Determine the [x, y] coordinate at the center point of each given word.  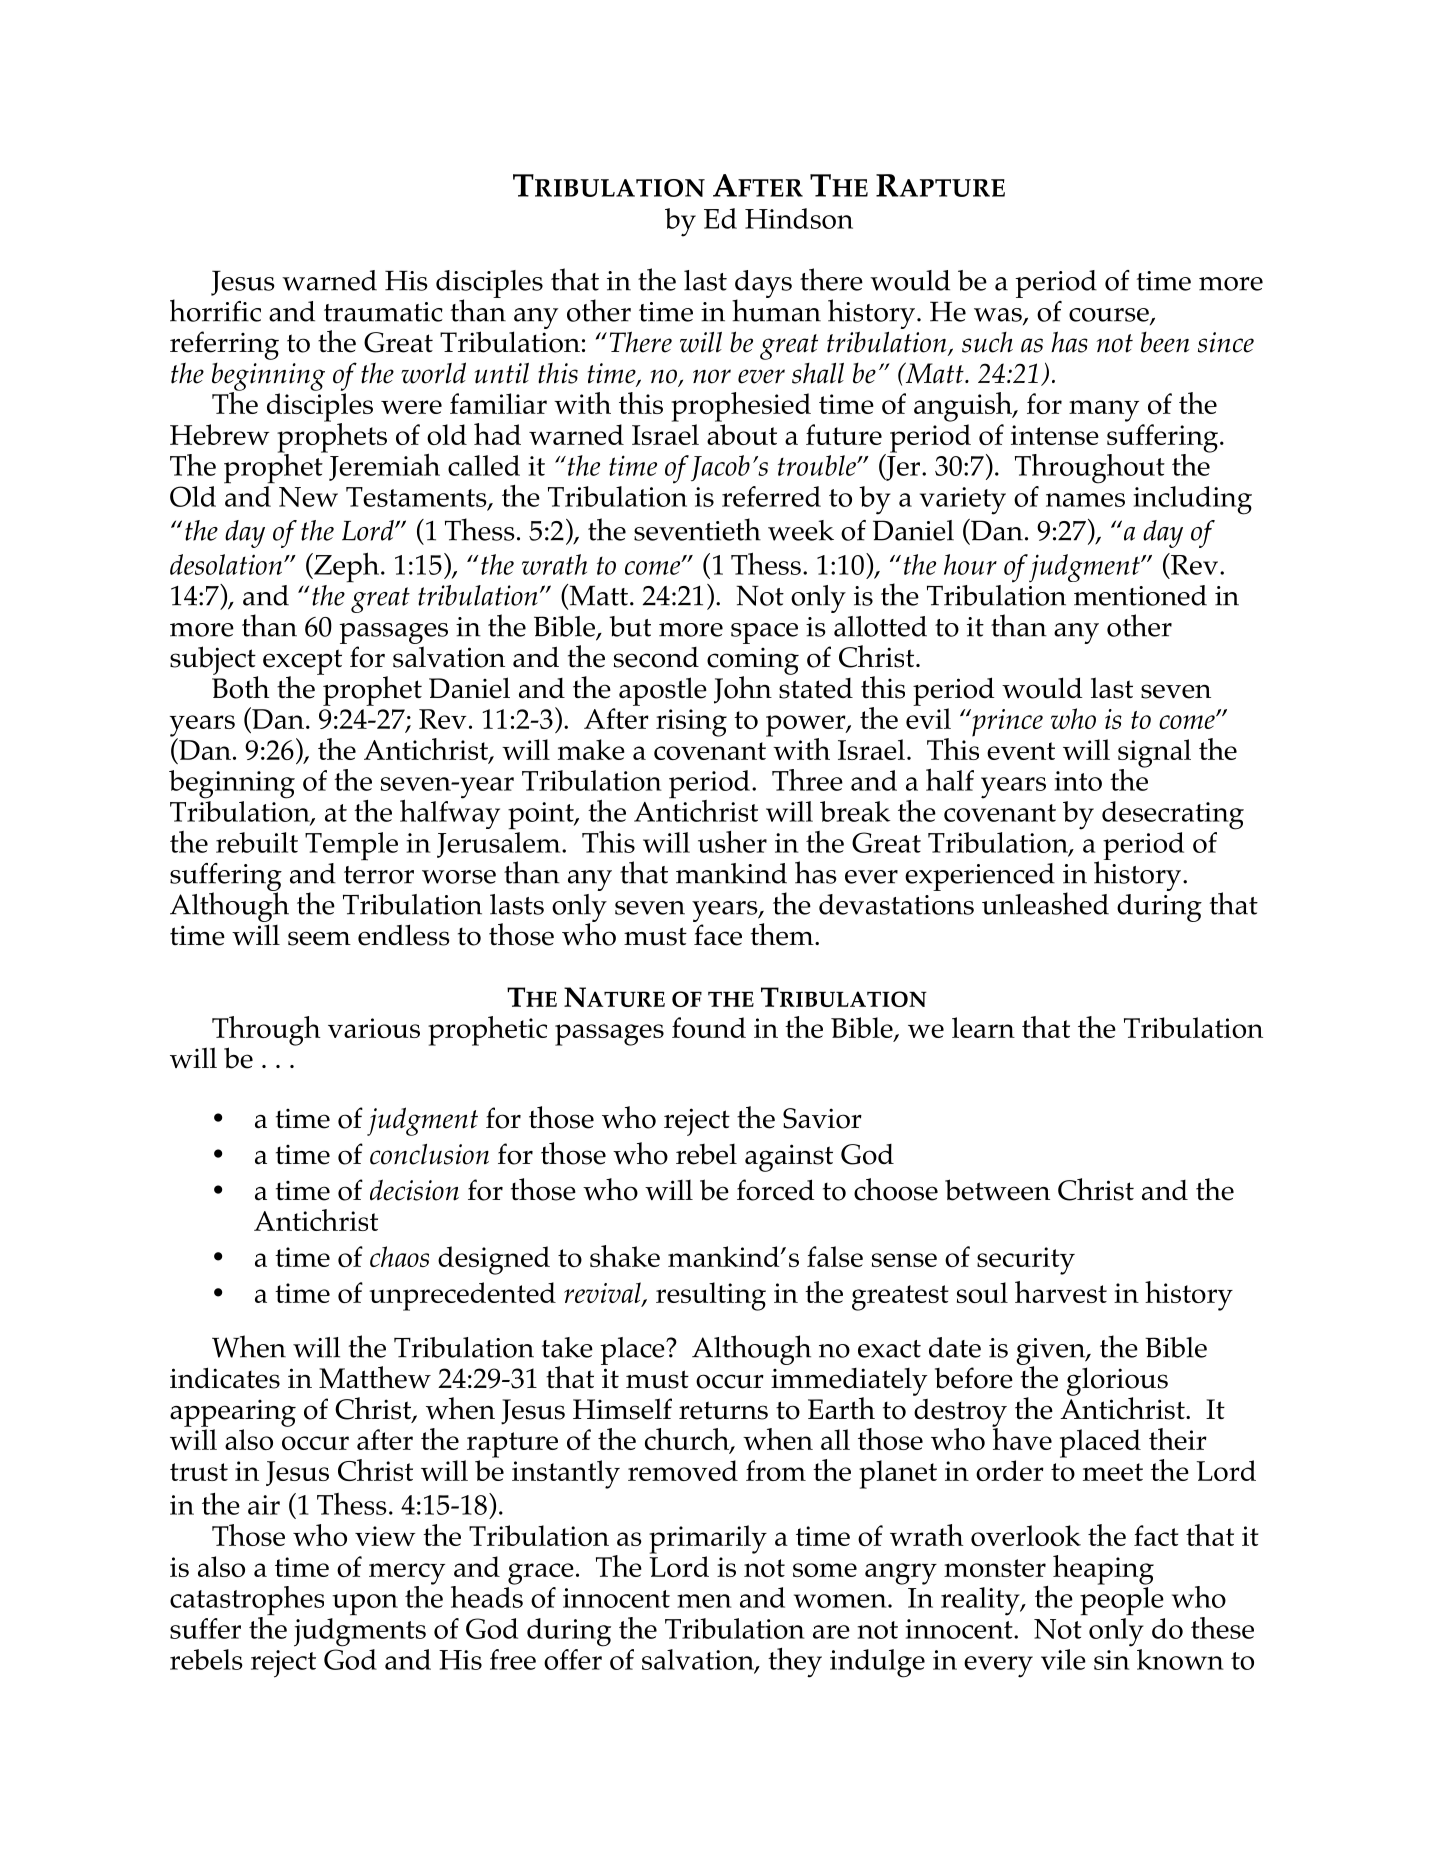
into [1078, 781]
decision [414, 1190]
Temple [351, 846]
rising [691, 723]
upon [365, 1605]
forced [776, 1190]
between [997, 1190]
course [1110, 316]
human [776, 309]
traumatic [383, 312]
